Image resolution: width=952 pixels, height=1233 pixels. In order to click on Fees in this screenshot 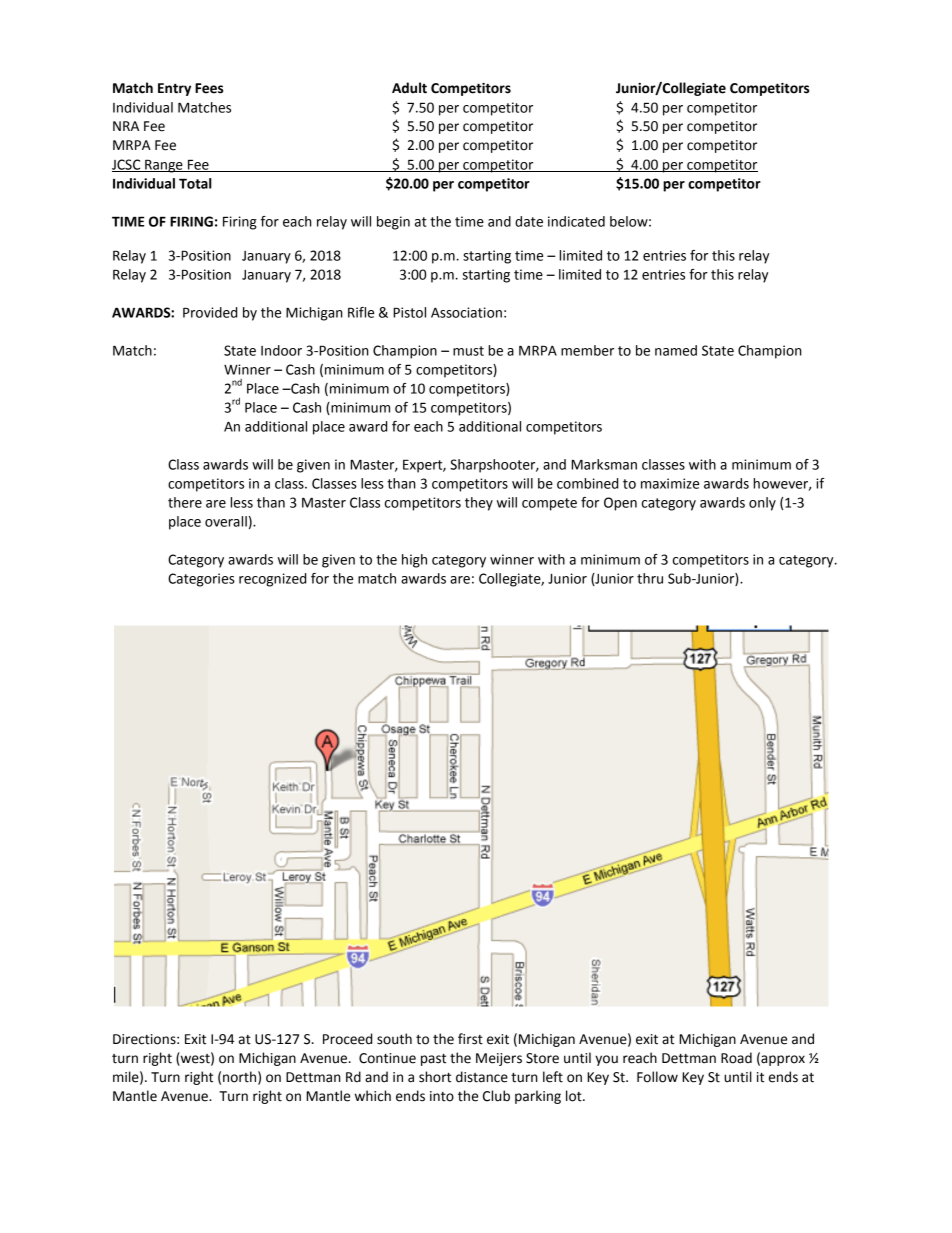, I will do `click(209, 88)`.
